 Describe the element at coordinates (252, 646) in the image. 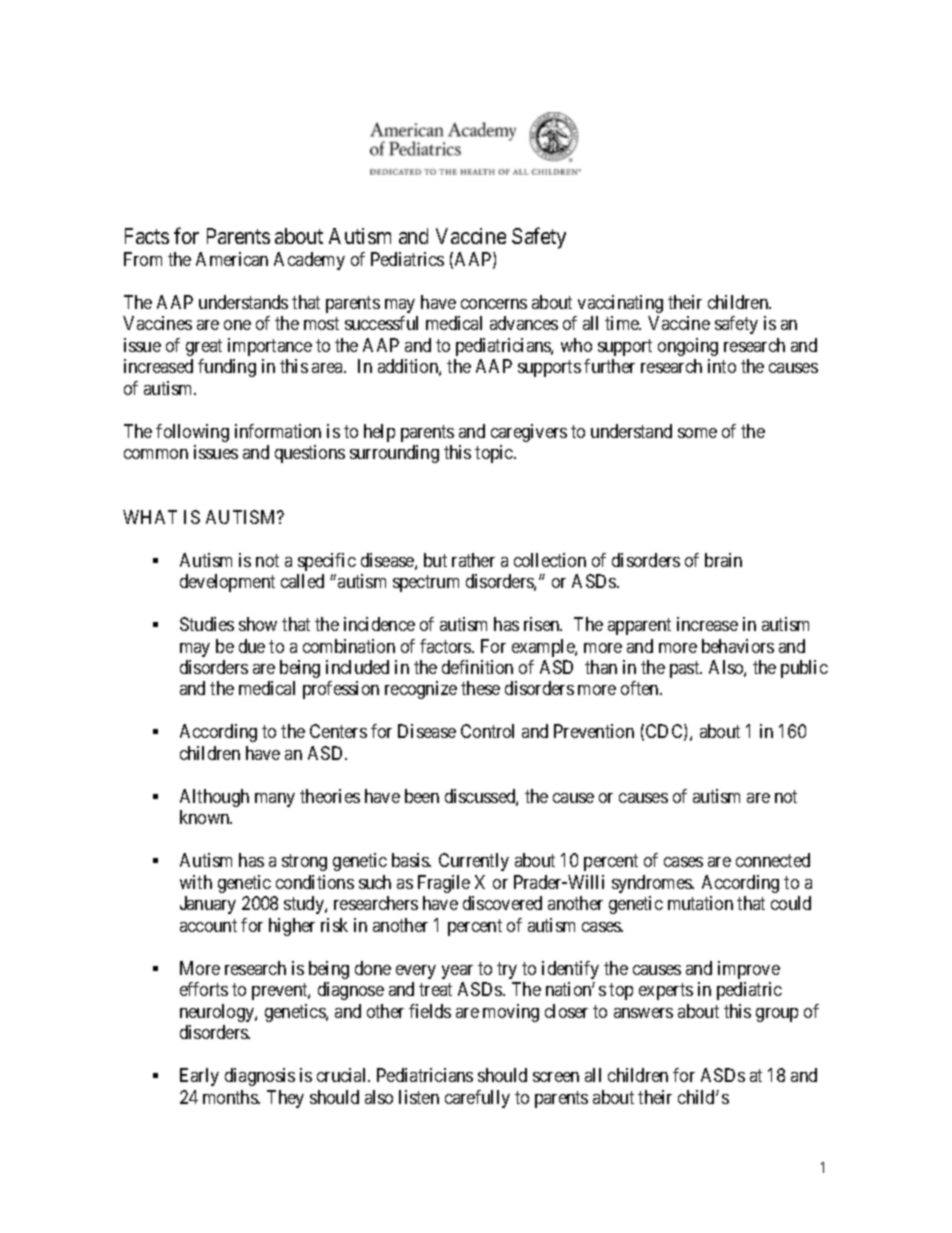

I see `due` at that location.
